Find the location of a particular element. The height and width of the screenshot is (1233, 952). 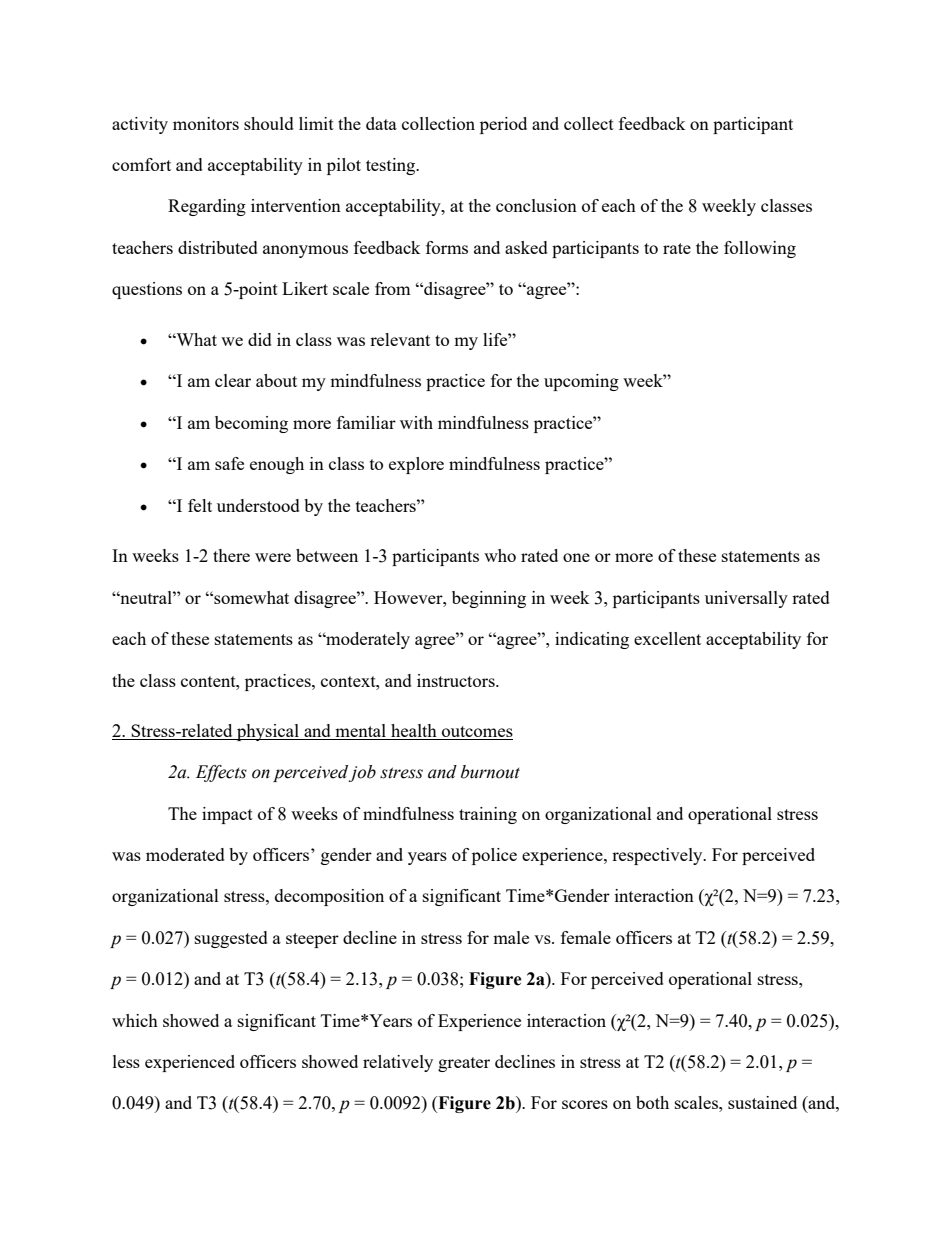

safe is located at coordinates (229, 463).
